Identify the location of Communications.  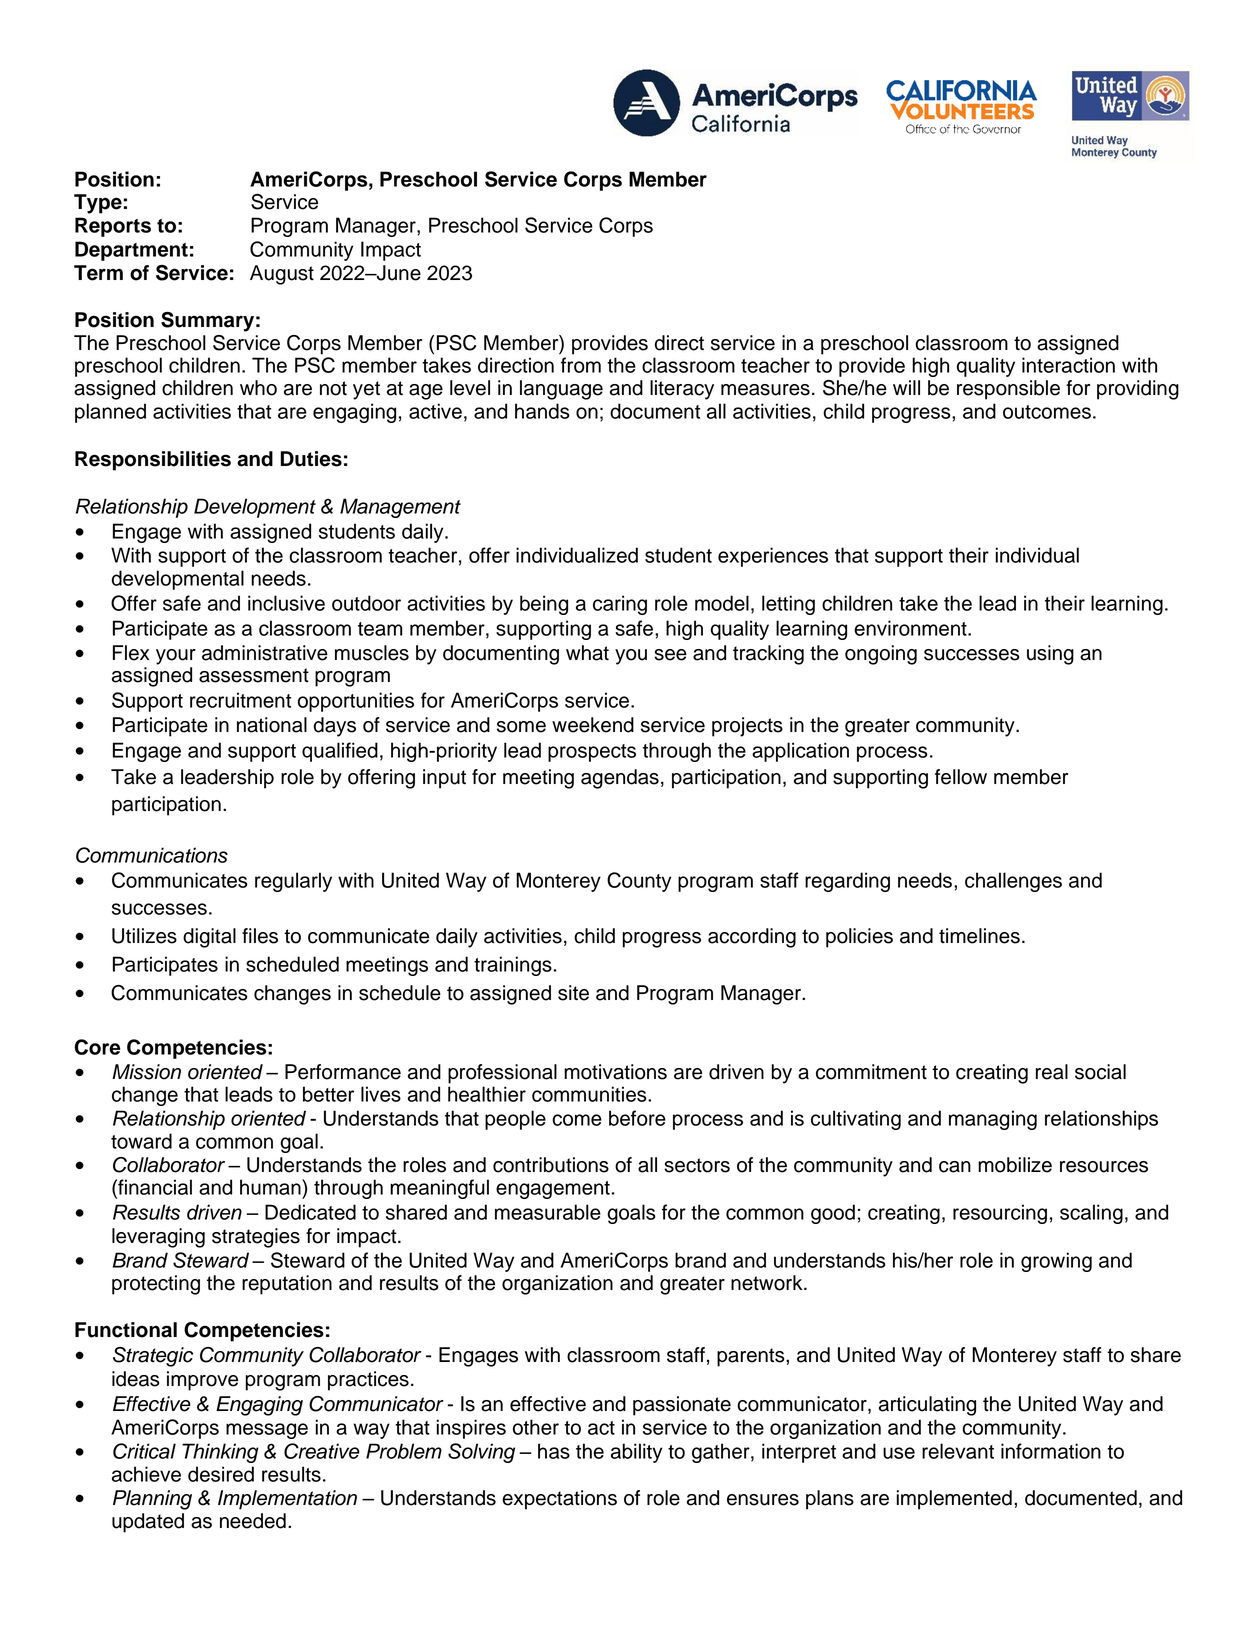
(152, 855).
